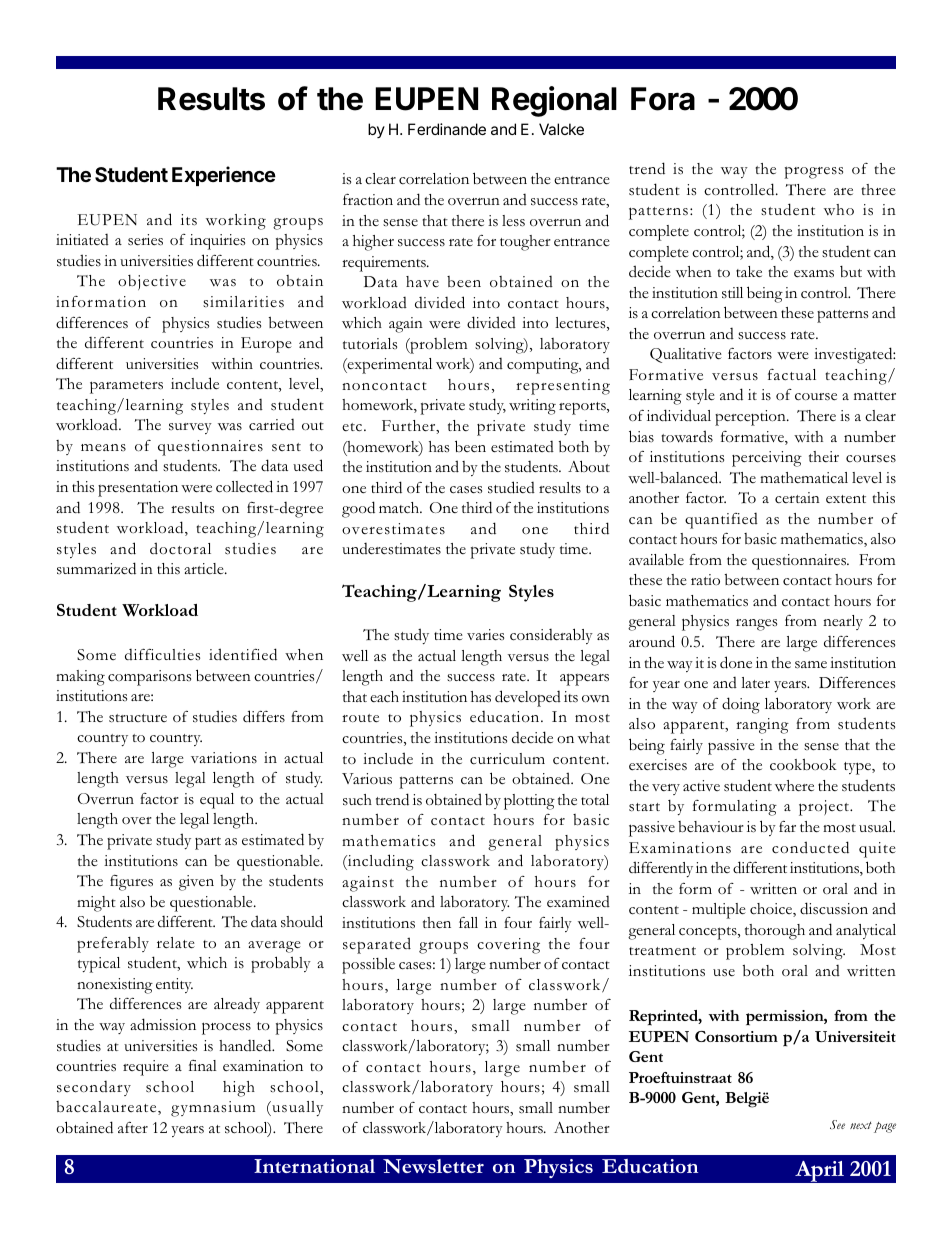  Describe the element at coordinates (133, 1127) in the screenshot. I see `after` at that location.
